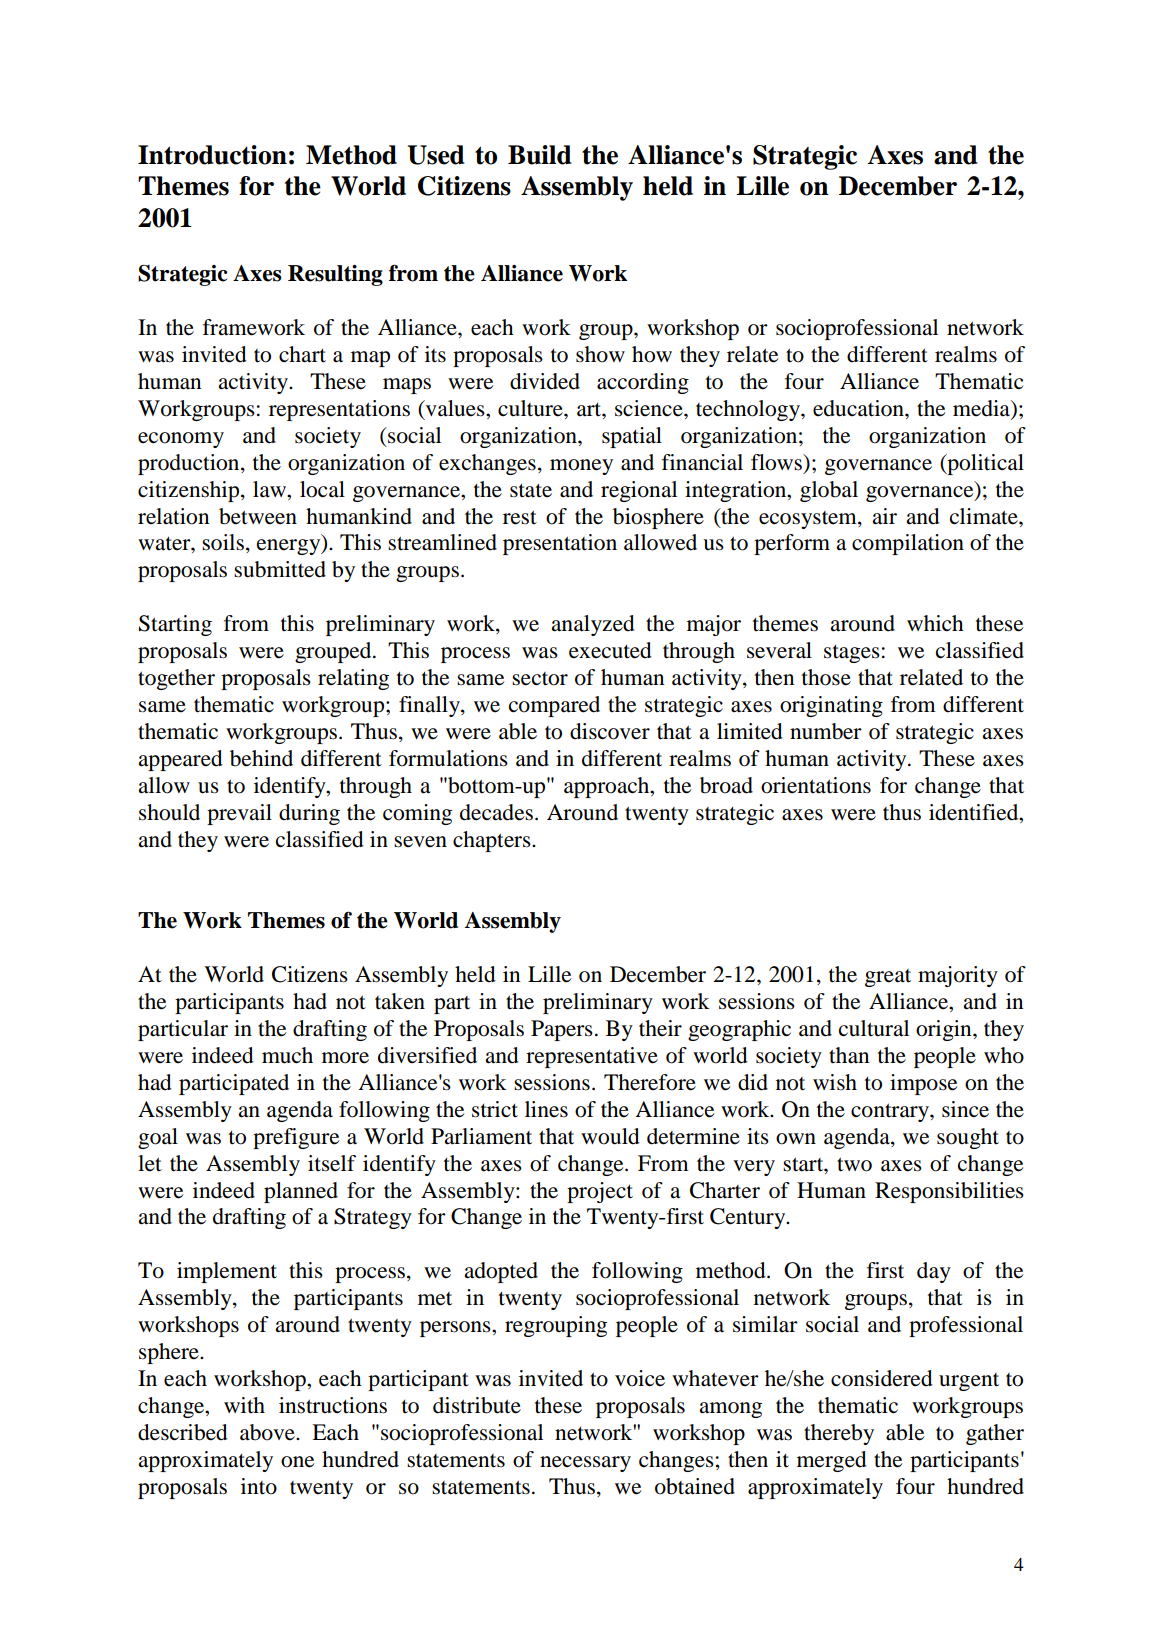 This screenshot has width=1162, height=1645. What do you see at coordinates (258, 516) in the screenshot?
I see `between` at bounding box center [258, 516].
